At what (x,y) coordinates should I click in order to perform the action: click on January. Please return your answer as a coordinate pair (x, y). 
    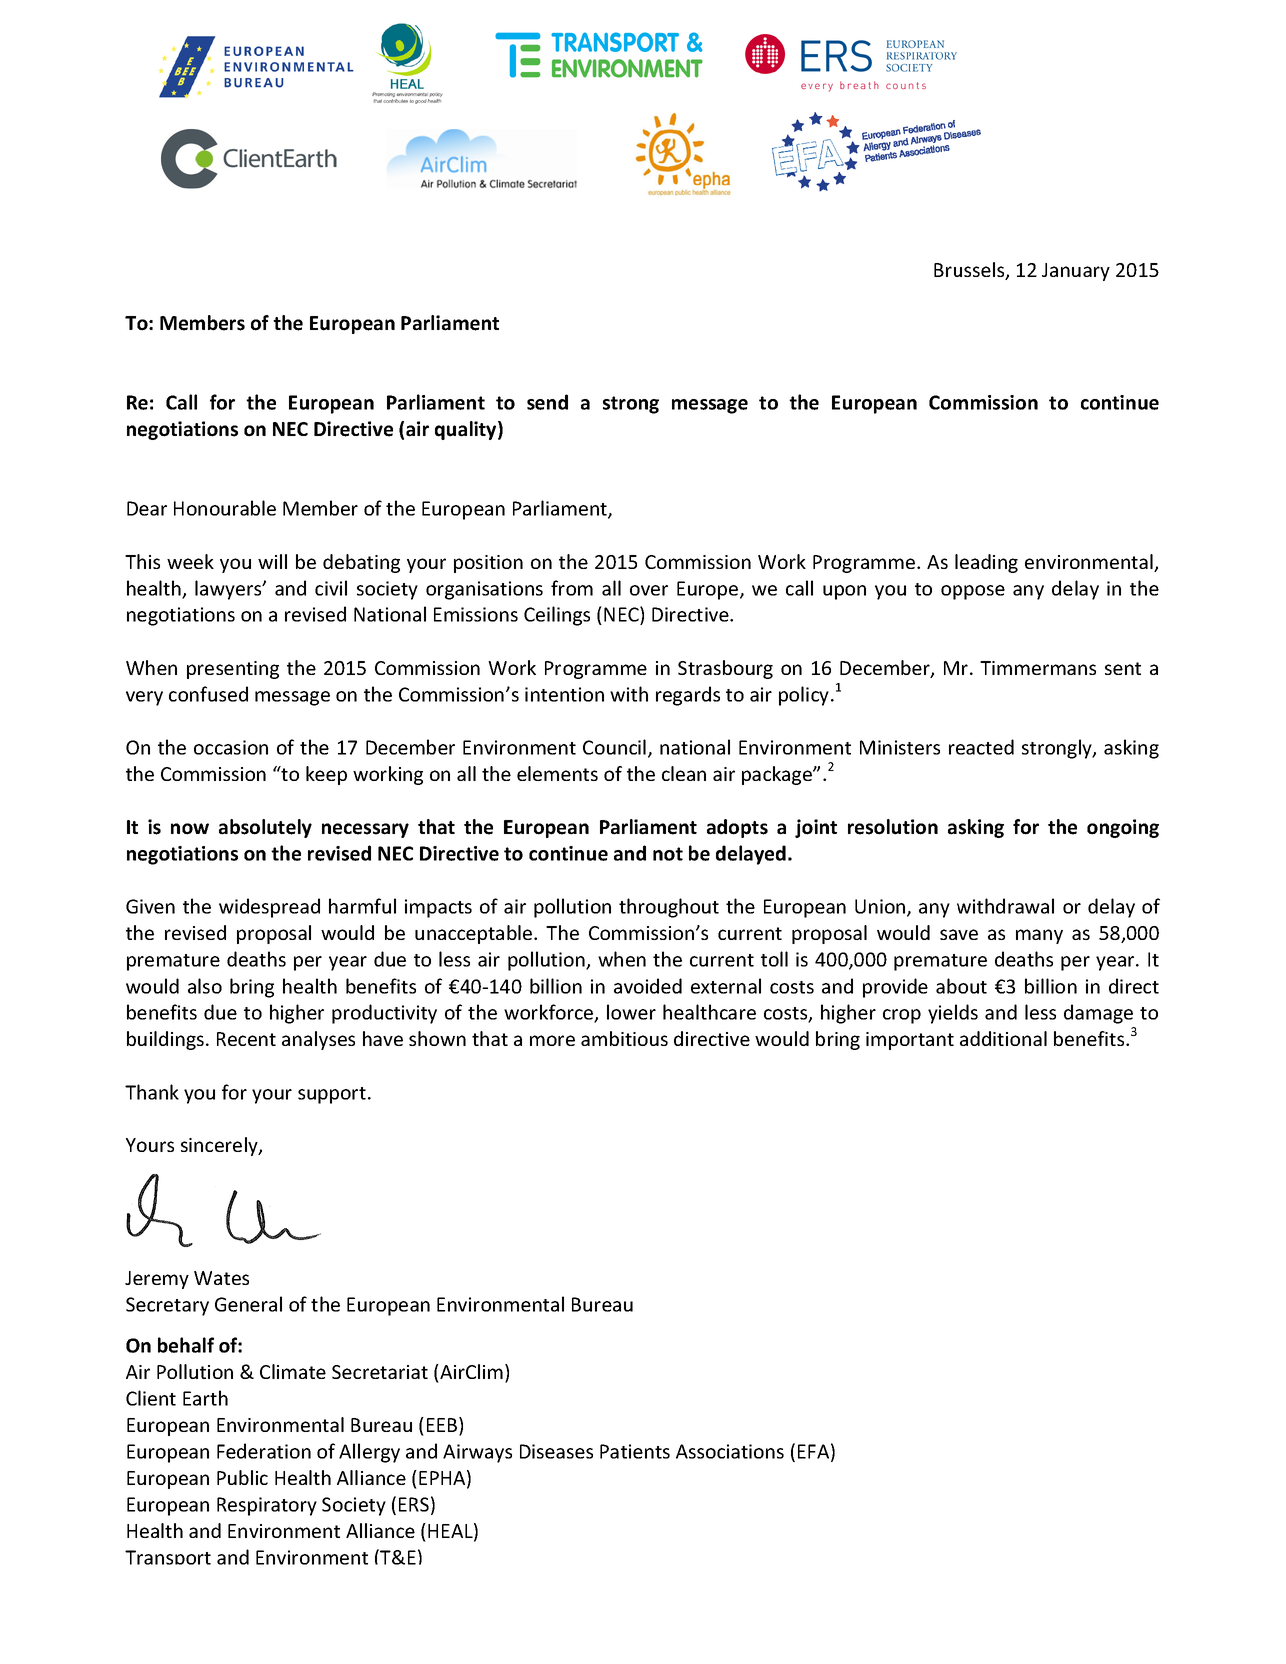
    Looking at the image, I should click on (1076, 272).
